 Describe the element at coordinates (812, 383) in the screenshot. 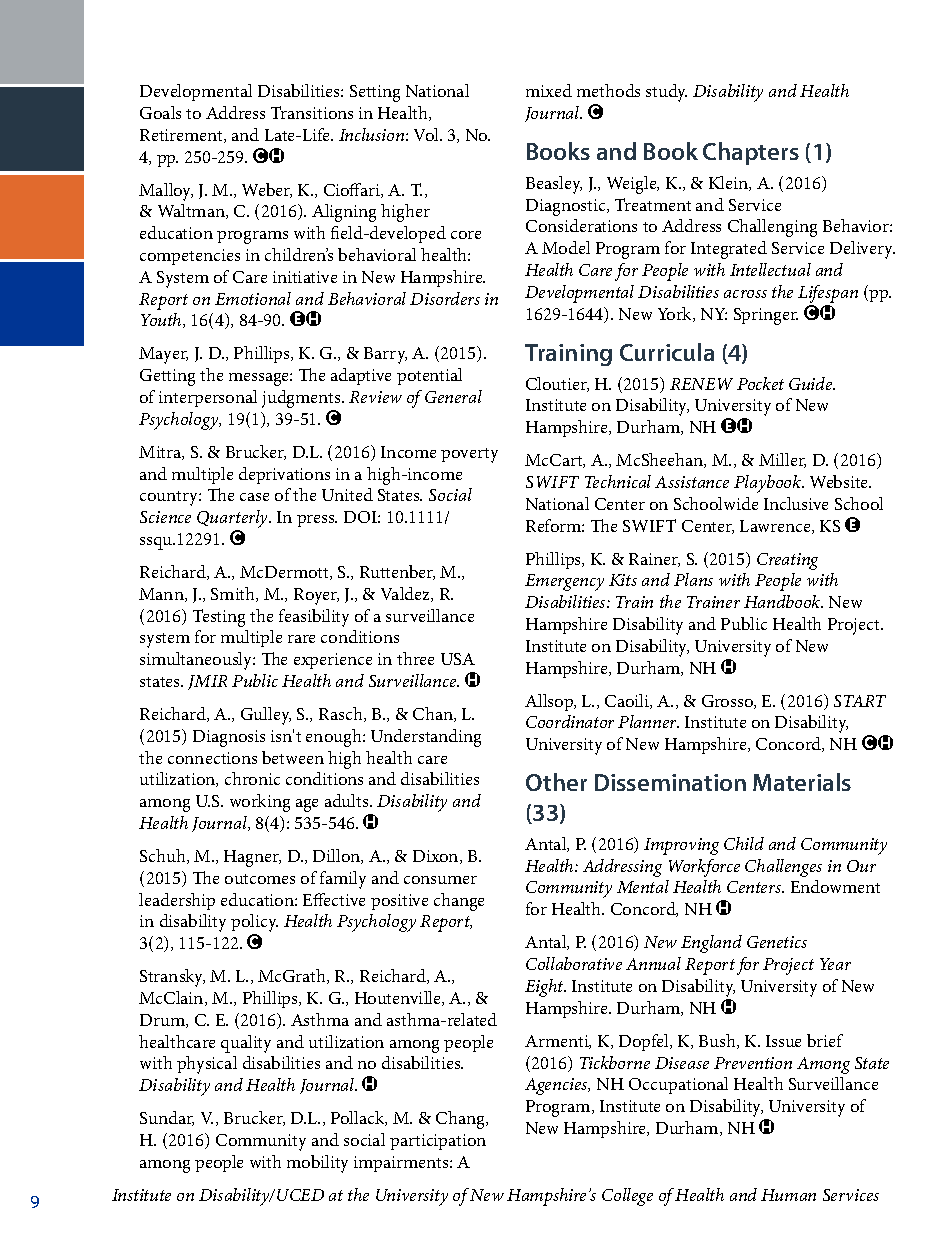

I see `Guide` at that location.
